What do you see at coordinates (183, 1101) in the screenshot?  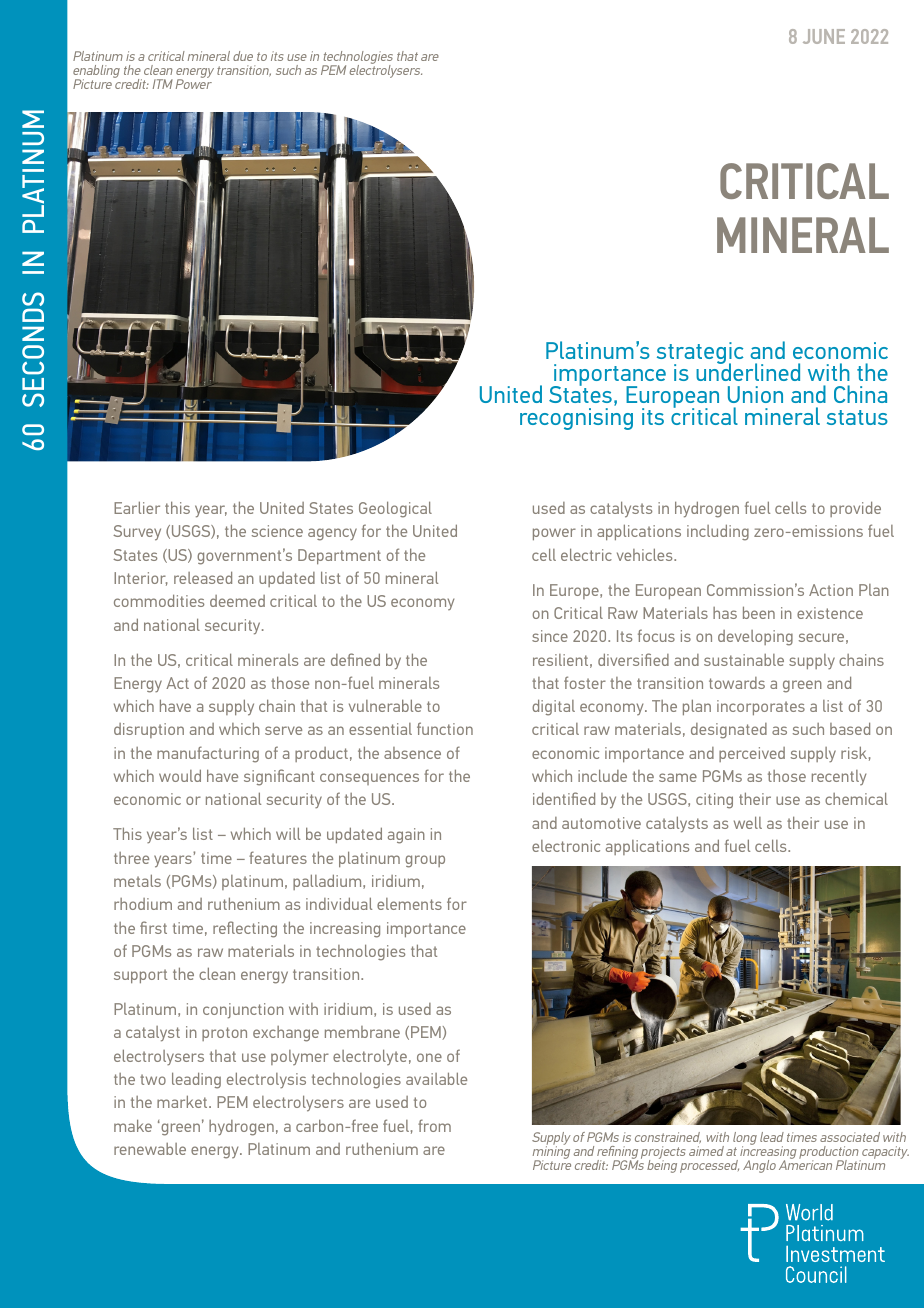 I see `market` at bounding box center [183, 1101].
